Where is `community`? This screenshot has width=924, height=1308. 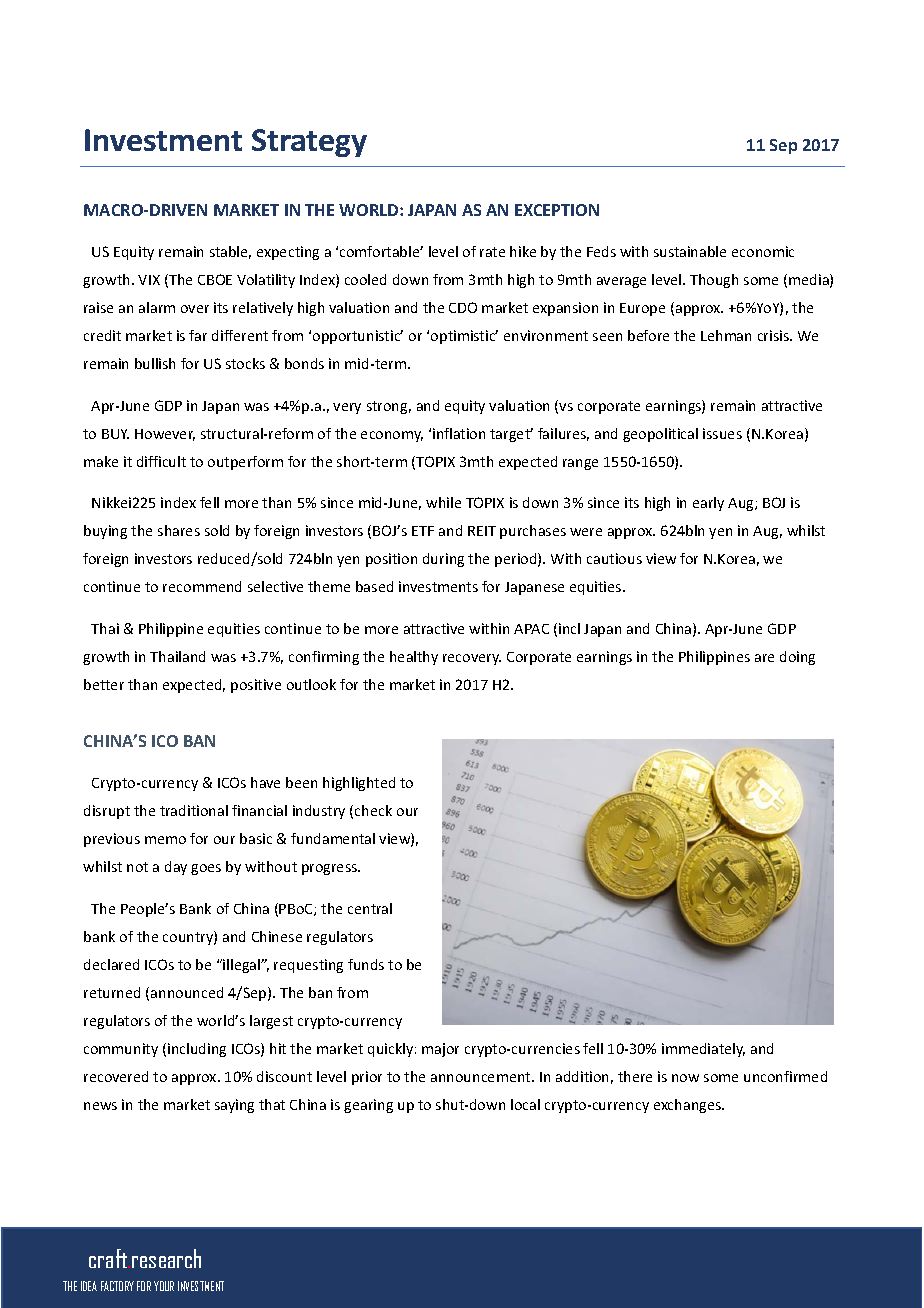
community is located at coordinates (121, 1050).
